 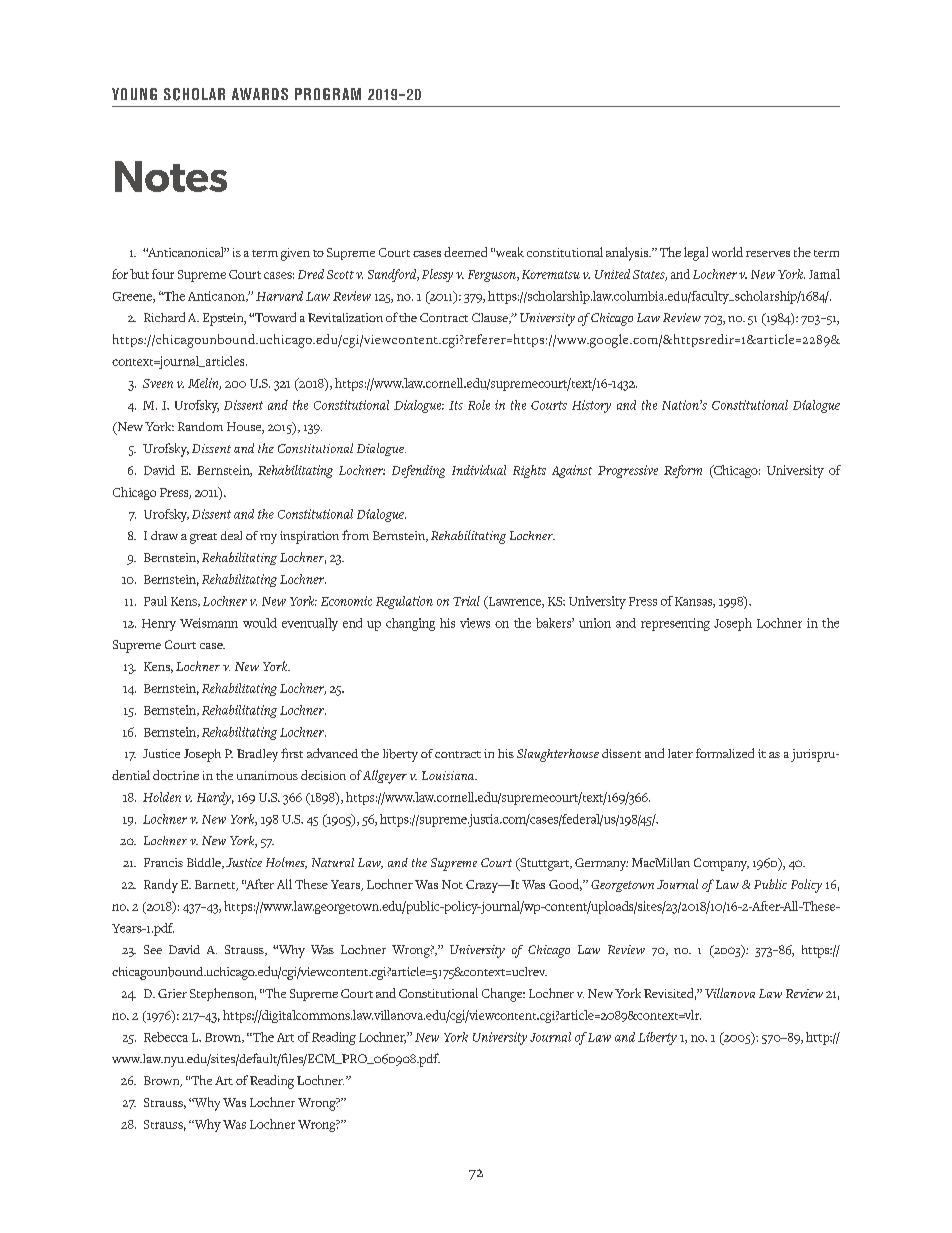 I want to click on Random, so click(x=200, y=426).
